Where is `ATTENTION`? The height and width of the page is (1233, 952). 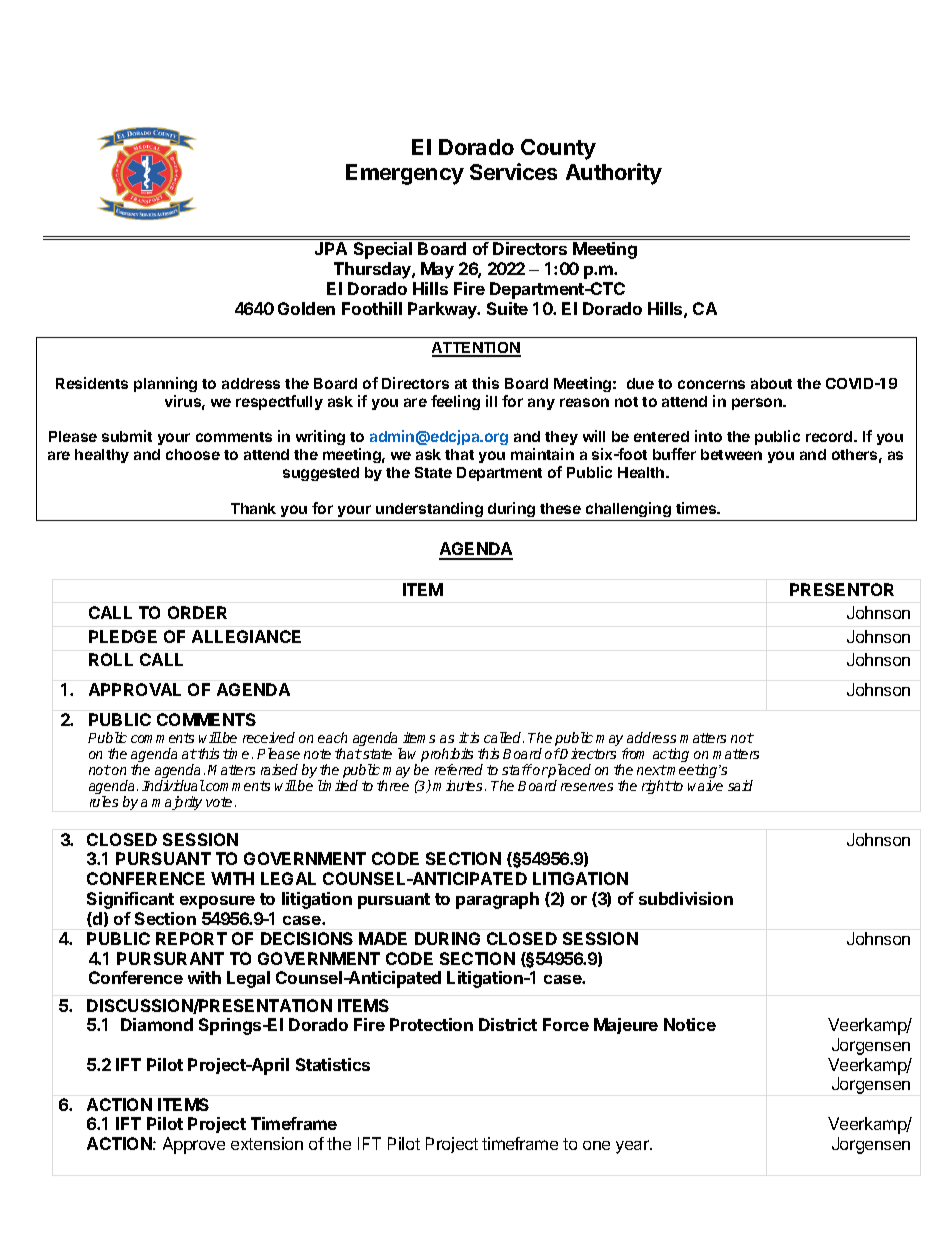
ATTENTION is located at coordinates (476, 349).
